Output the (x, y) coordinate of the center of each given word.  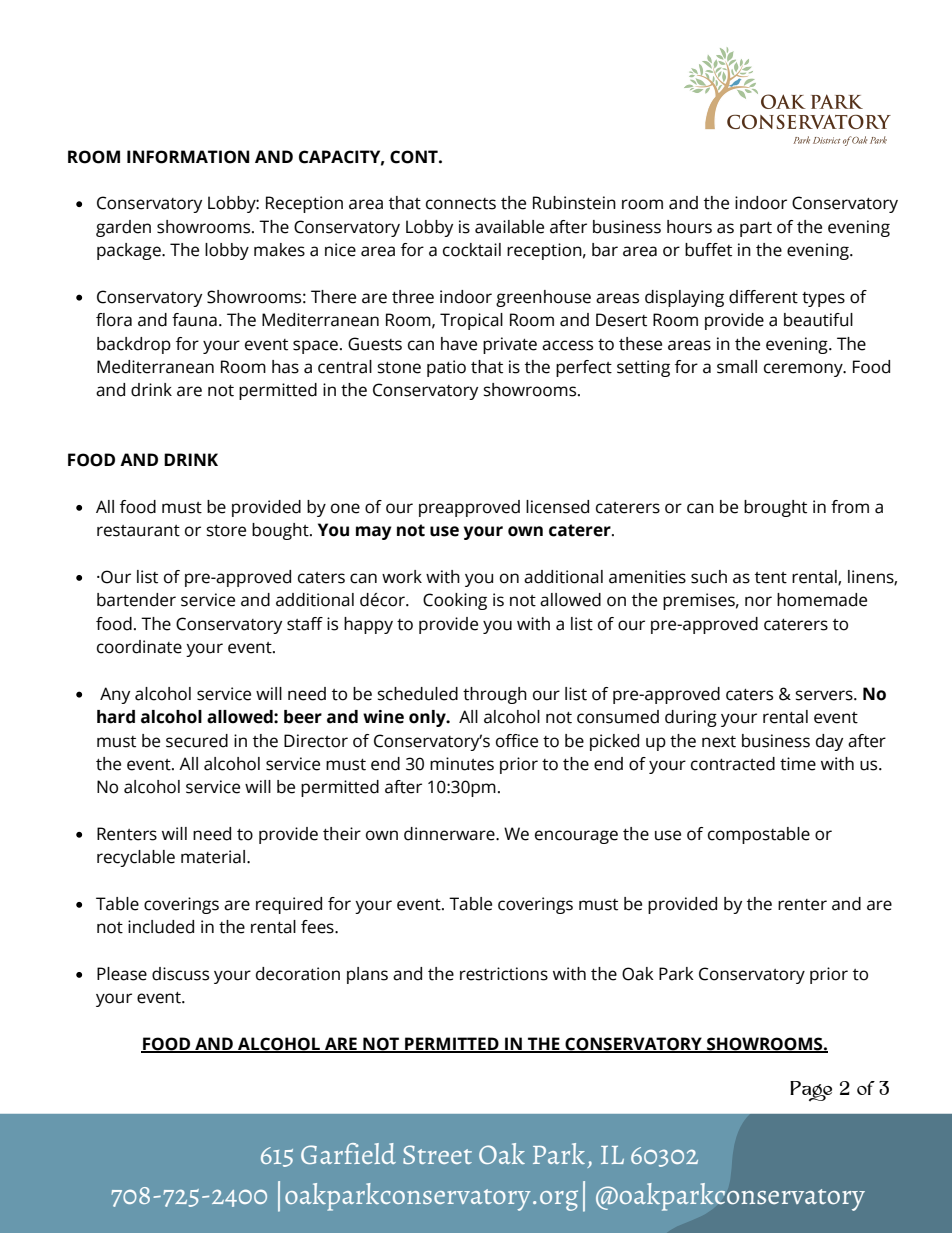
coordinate (139, 647)
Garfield (348, 1153)
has (285, 367)
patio (446, 368)
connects (461, 204)
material (213, 857)
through (495, 695)
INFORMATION (188, 157)
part (756, 229)
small (737, 367)
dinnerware (450, 834)
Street (437, 1154)
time (798, 764)
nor (758, 601)
